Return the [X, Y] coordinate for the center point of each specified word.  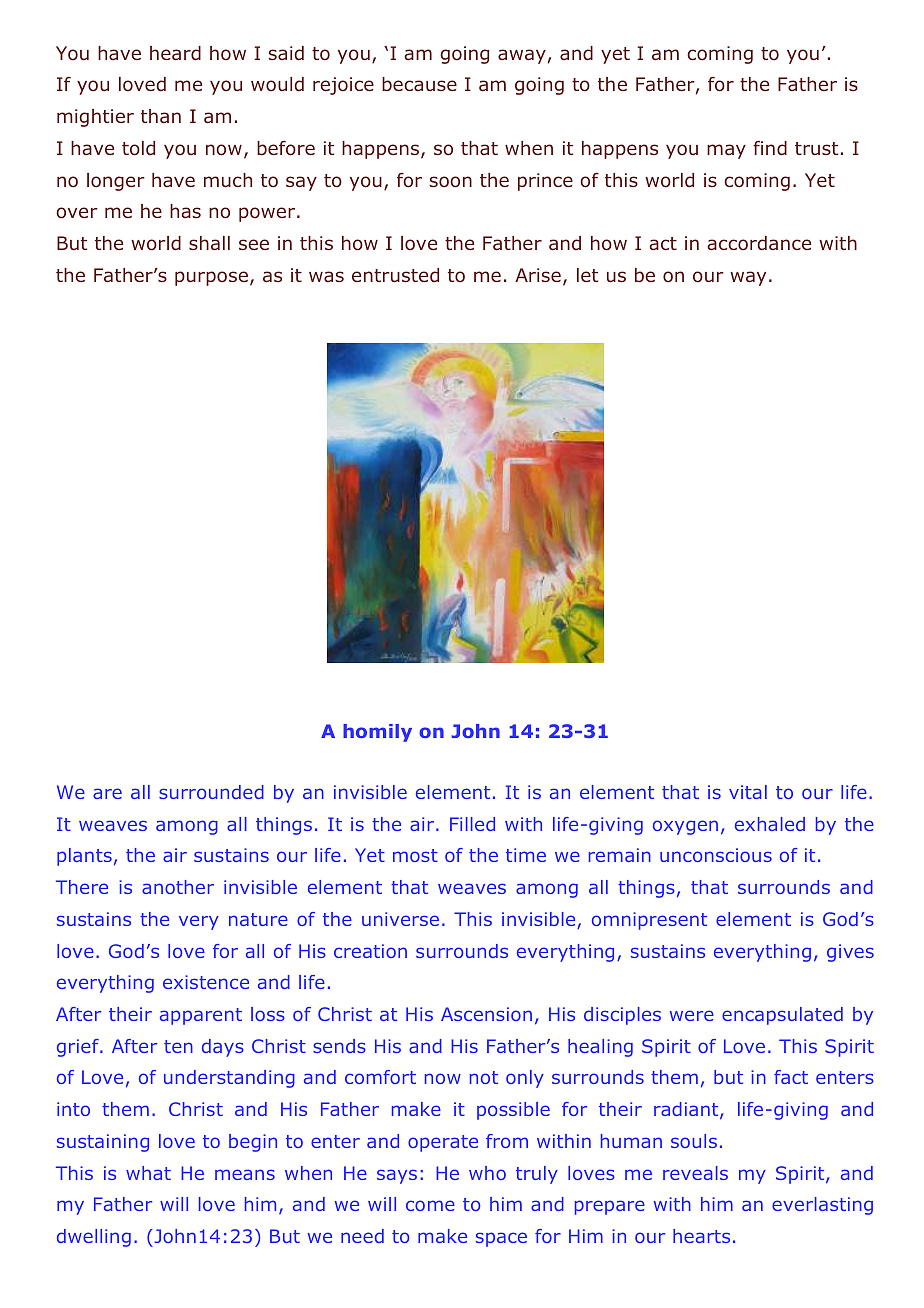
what [148, 1173]
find [770, 148]
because [419, 84]
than [161, 116]
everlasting [822, 1206]
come [430, 1205]
